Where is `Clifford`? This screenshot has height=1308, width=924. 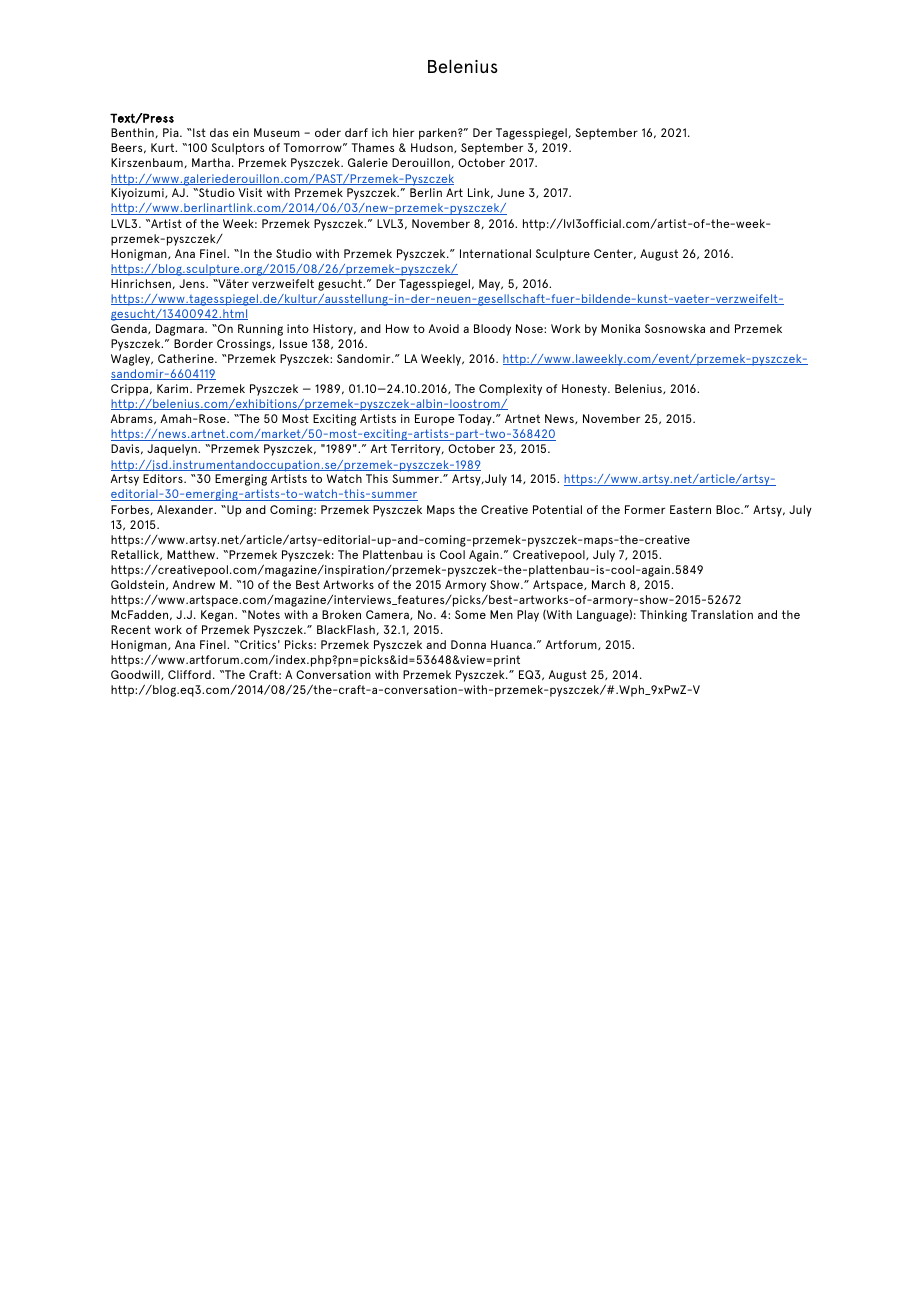
Clifford is located at coordinates (189, 674).
